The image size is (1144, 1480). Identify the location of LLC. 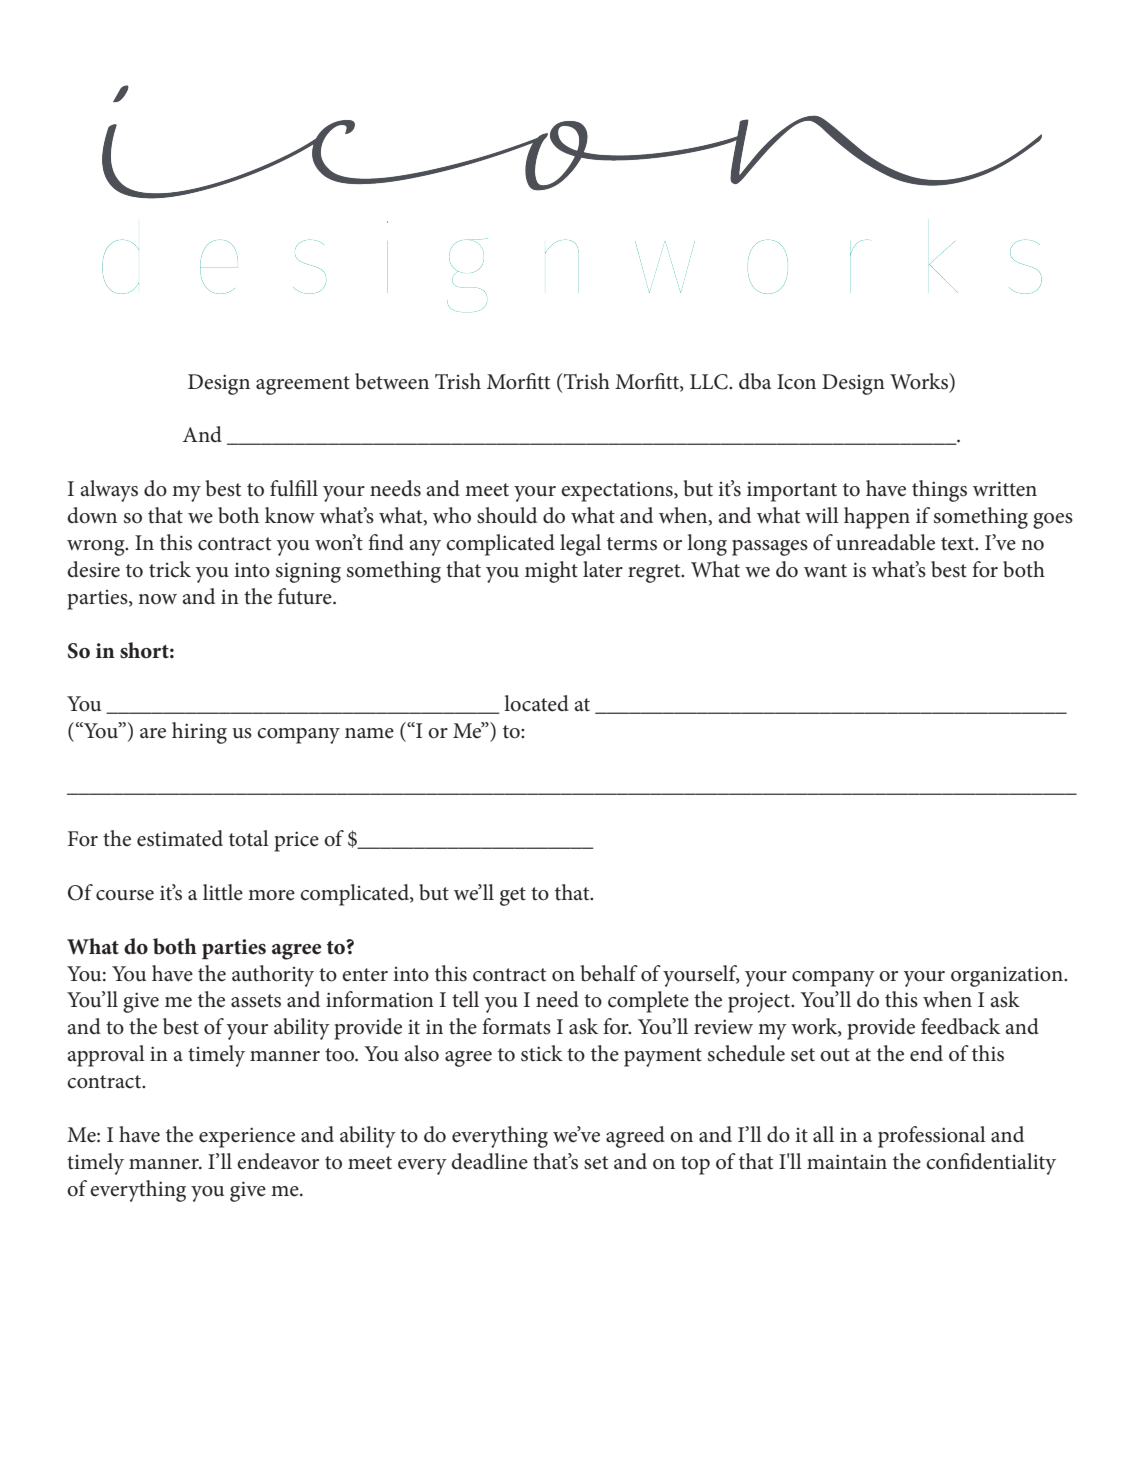
(710, 382).
